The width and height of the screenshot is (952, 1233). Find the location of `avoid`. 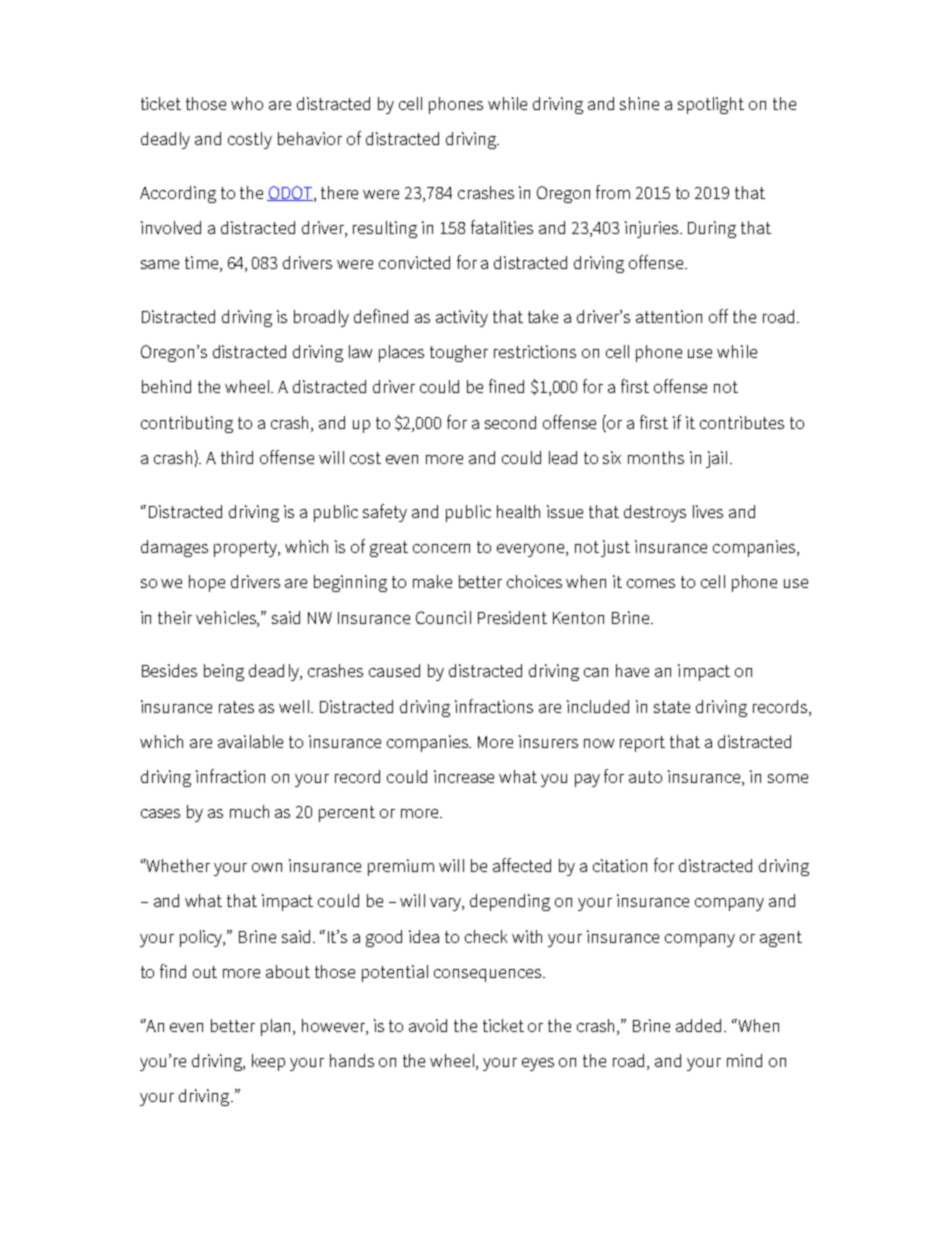

avoid is located at coordinates (428, 1025).
